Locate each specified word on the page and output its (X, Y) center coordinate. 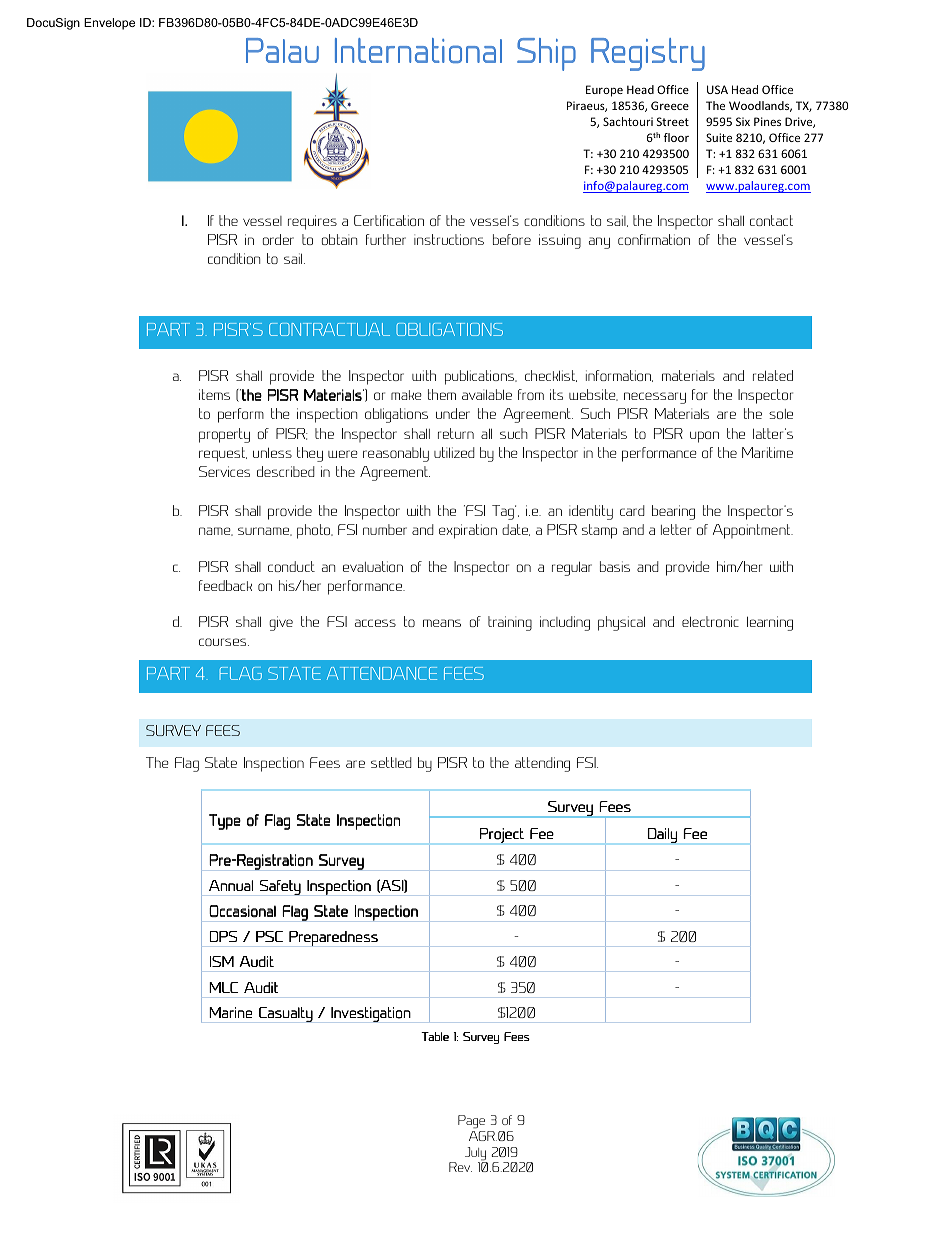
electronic (710, 621)
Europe (604, 91)
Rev (460, 1167)
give (281, 623)
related (773, 375)
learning (770, 623)
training (510, 623)
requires (312, 222)
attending (542, 764)
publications (480, 377)
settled (391, 762)
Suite (719, 137)
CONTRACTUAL (329, 329)
